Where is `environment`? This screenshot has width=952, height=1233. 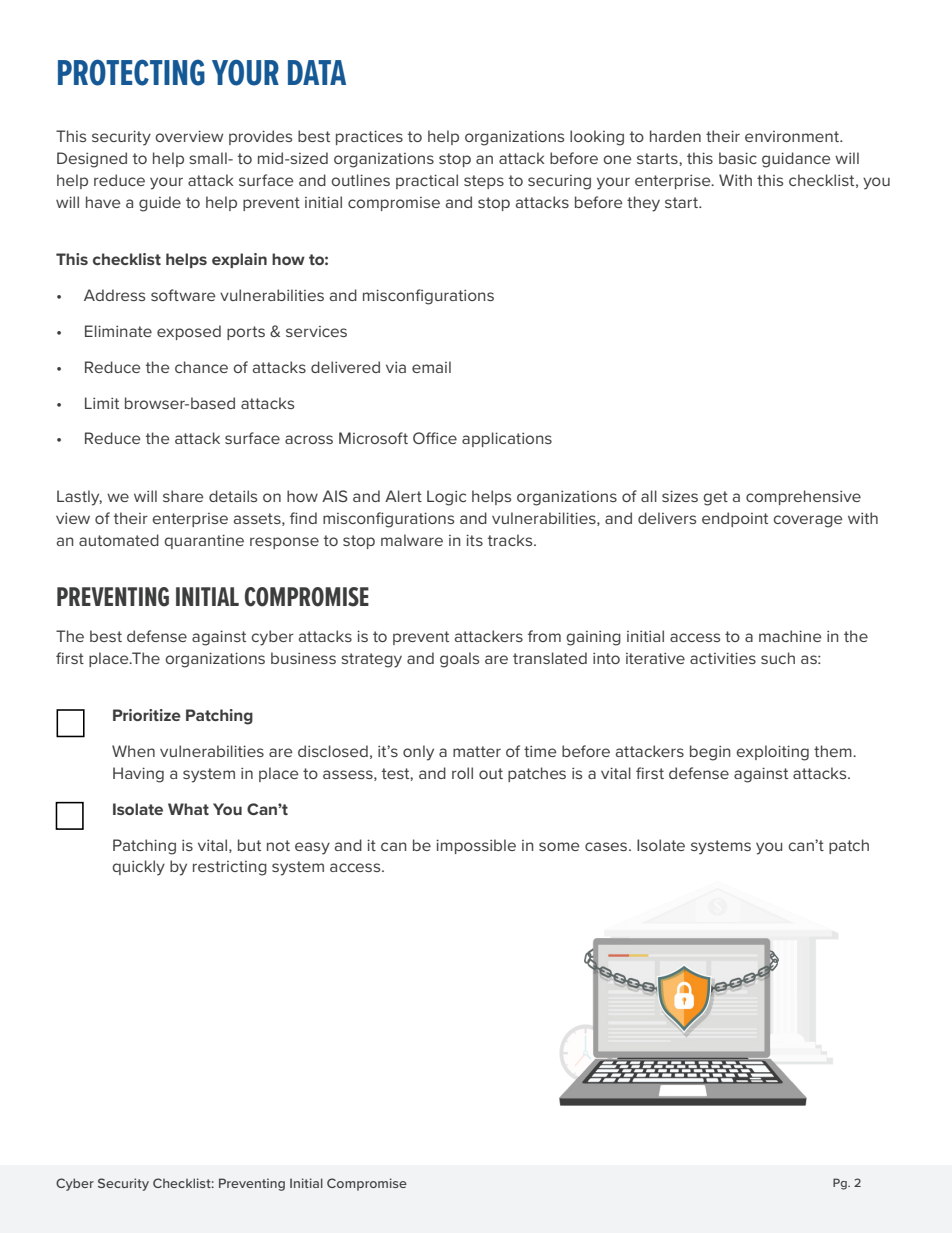 environment is located at coordinates (793, 136).
